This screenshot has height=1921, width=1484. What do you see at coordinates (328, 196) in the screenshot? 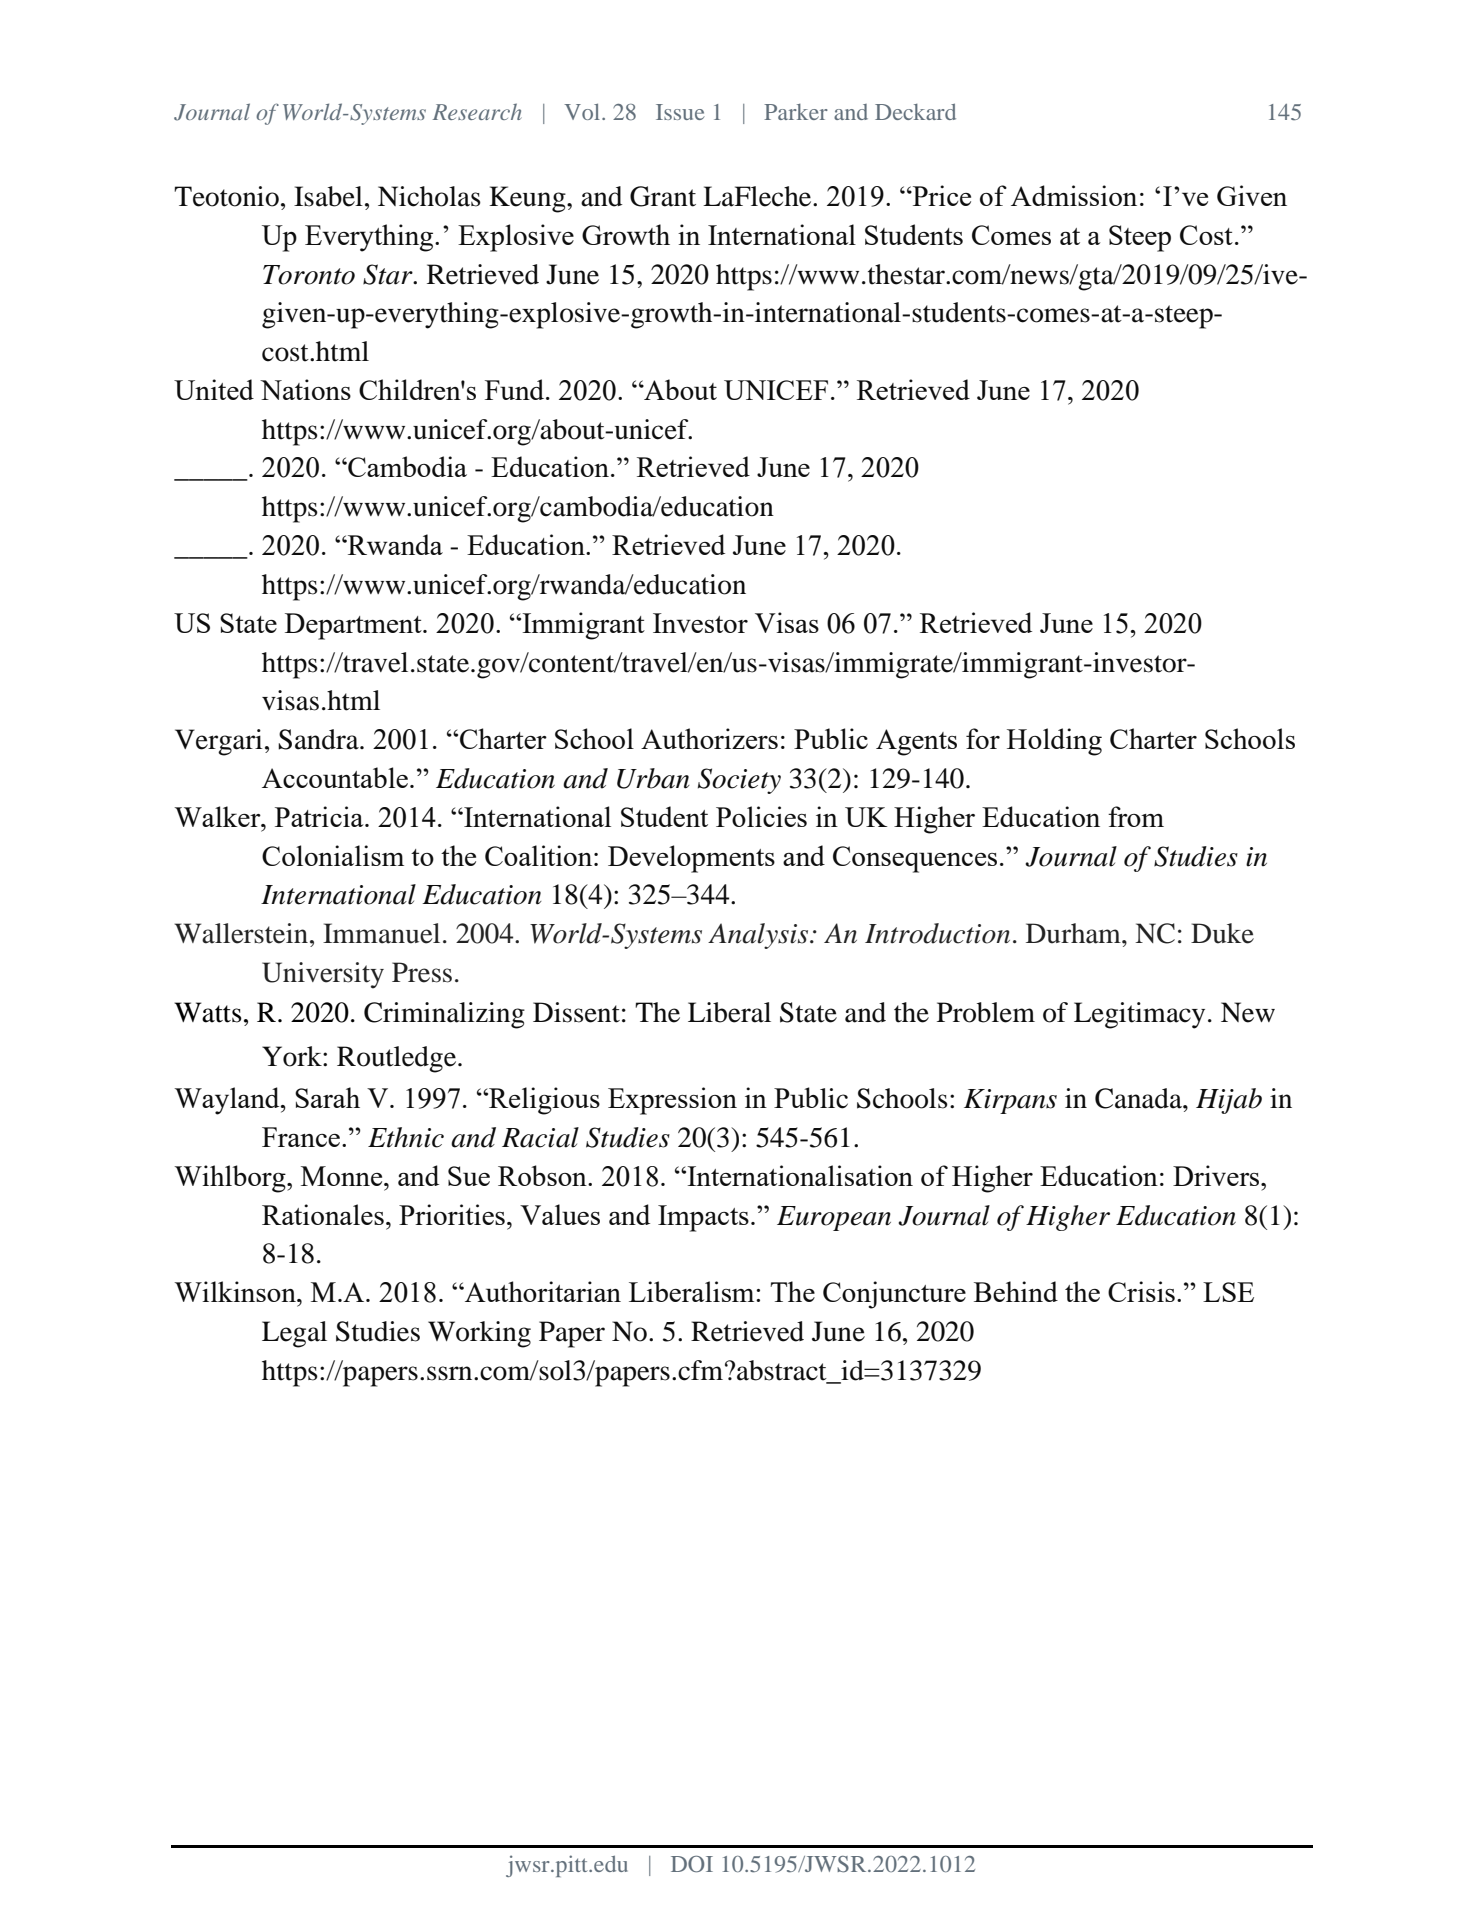
I see `Isabel` at bounding box center [328, 196].
